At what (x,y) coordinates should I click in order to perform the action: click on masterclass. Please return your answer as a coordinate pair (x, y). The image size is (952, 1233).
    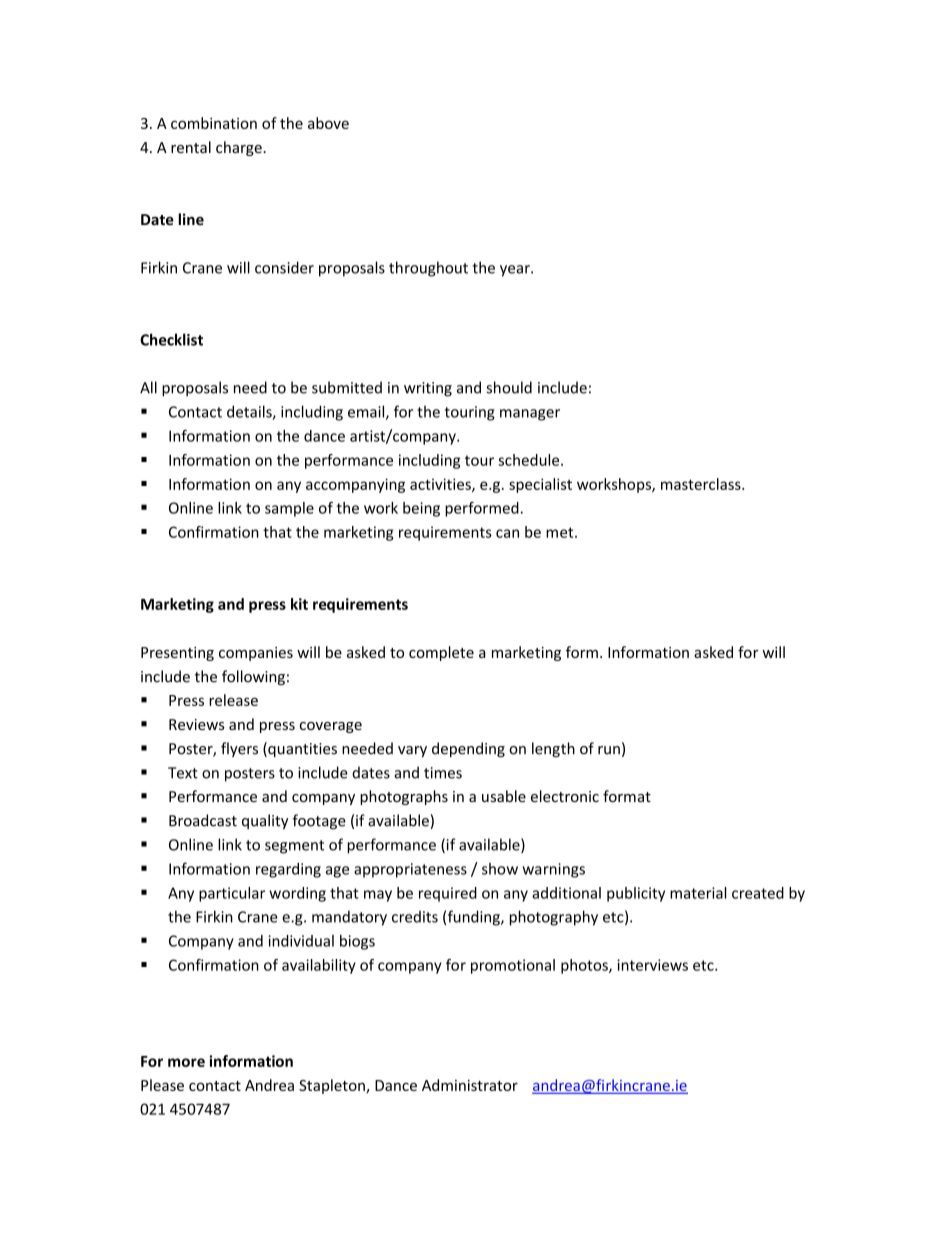
    Looking at the image, I should click on (702, 484).
